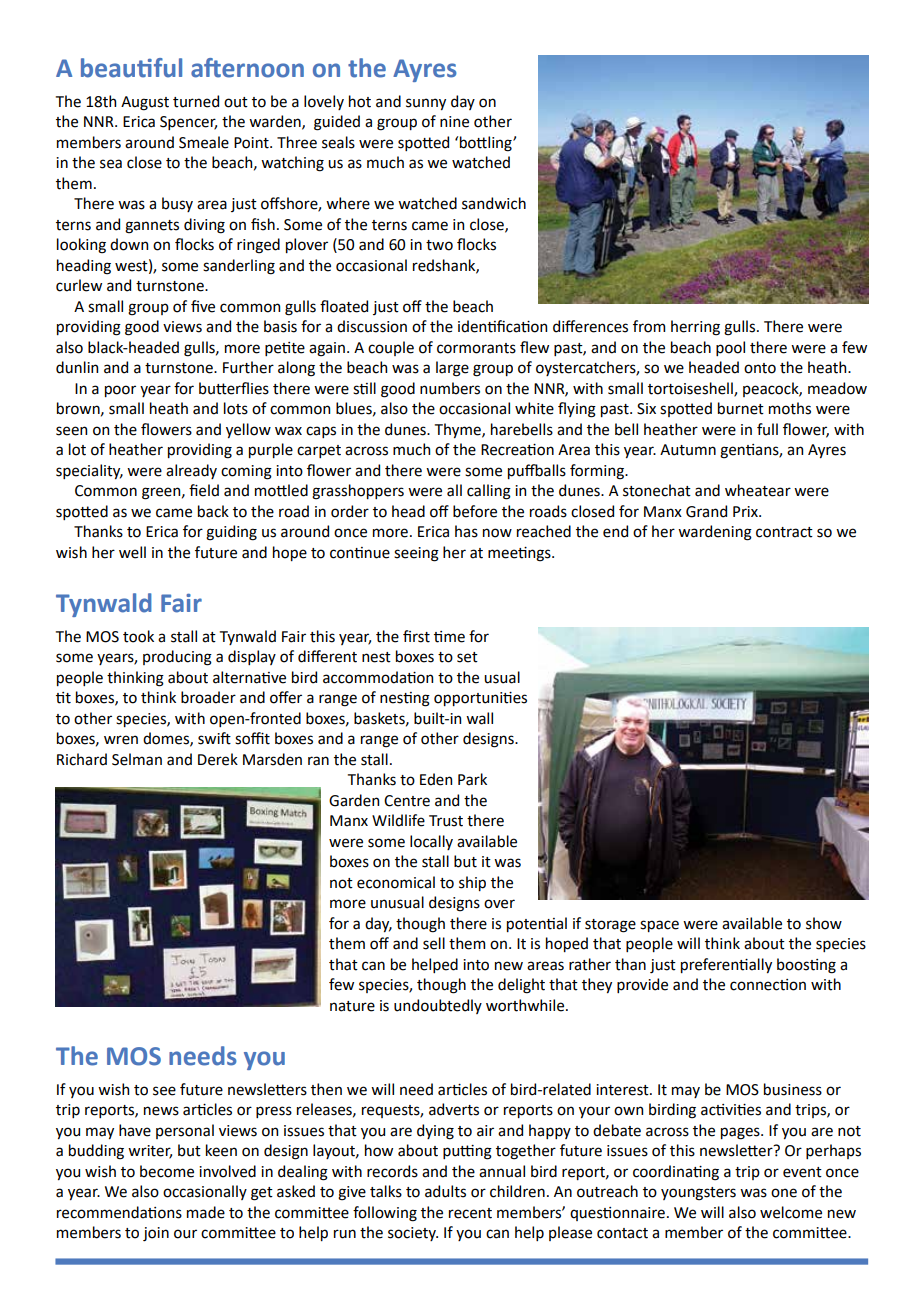 The width and height of the screenshot is (924, 1308). Describe the element at coordinates (467, 657) in the screenshot. I see `set` at that location.
